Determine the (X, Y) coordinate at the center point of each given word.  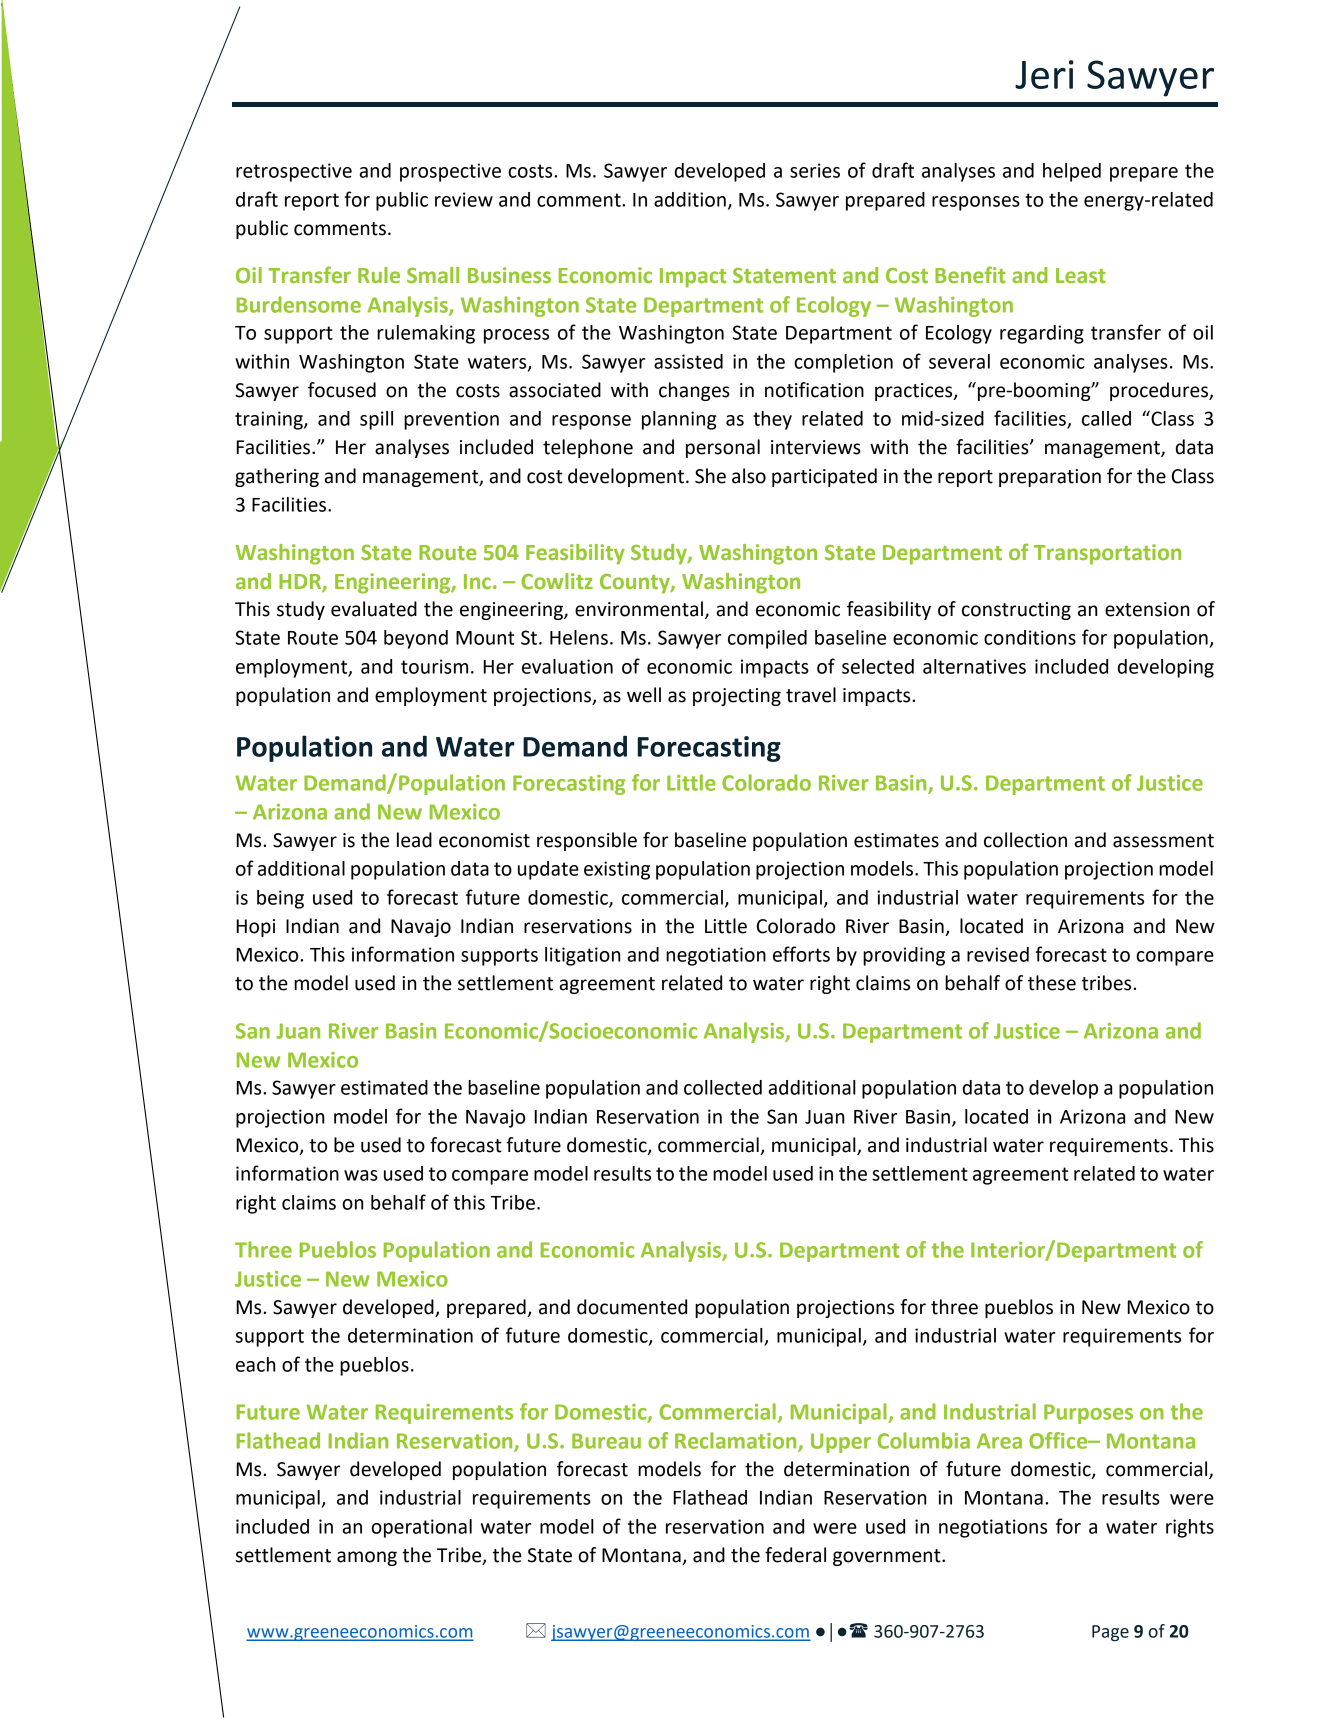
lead (414, 840)
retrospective (294, 172)
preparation (1050, 478)
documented (632, 1307)
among (367, 1558)
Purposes (1088, 1414)
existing (617, 870)
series (815, 170)
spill (376, 420)
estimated (384, 1087)
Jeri (1044, 74)
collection (1025, 840)
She (710, 476)
